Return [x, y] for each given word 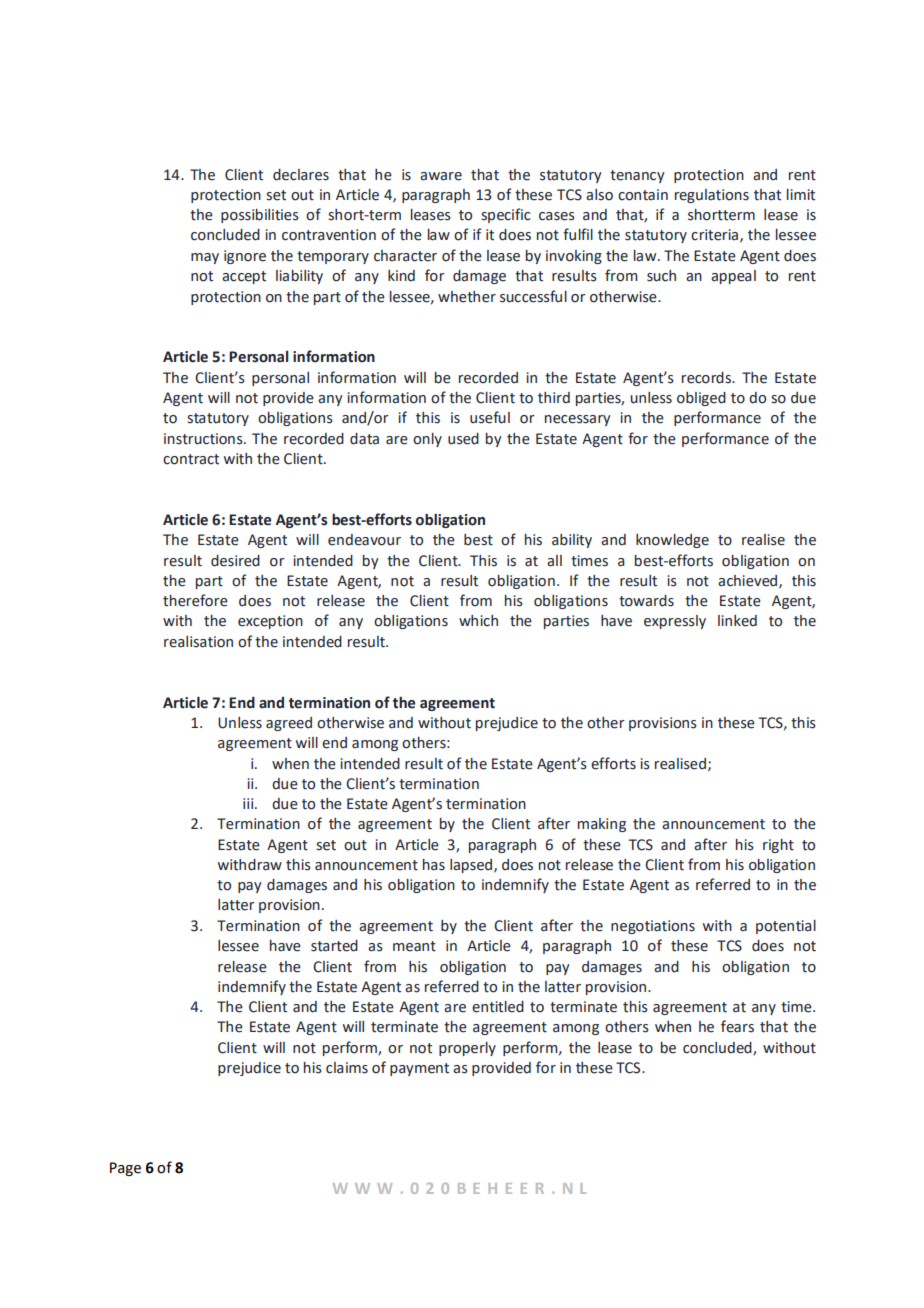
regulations [712, 196]
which [478, 621]
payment [419, 1069]
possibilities [260, 216]
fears [737, 1026]
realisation [198, 642]
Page [125, 1169]
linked [737, 621]
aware [441, 176]
